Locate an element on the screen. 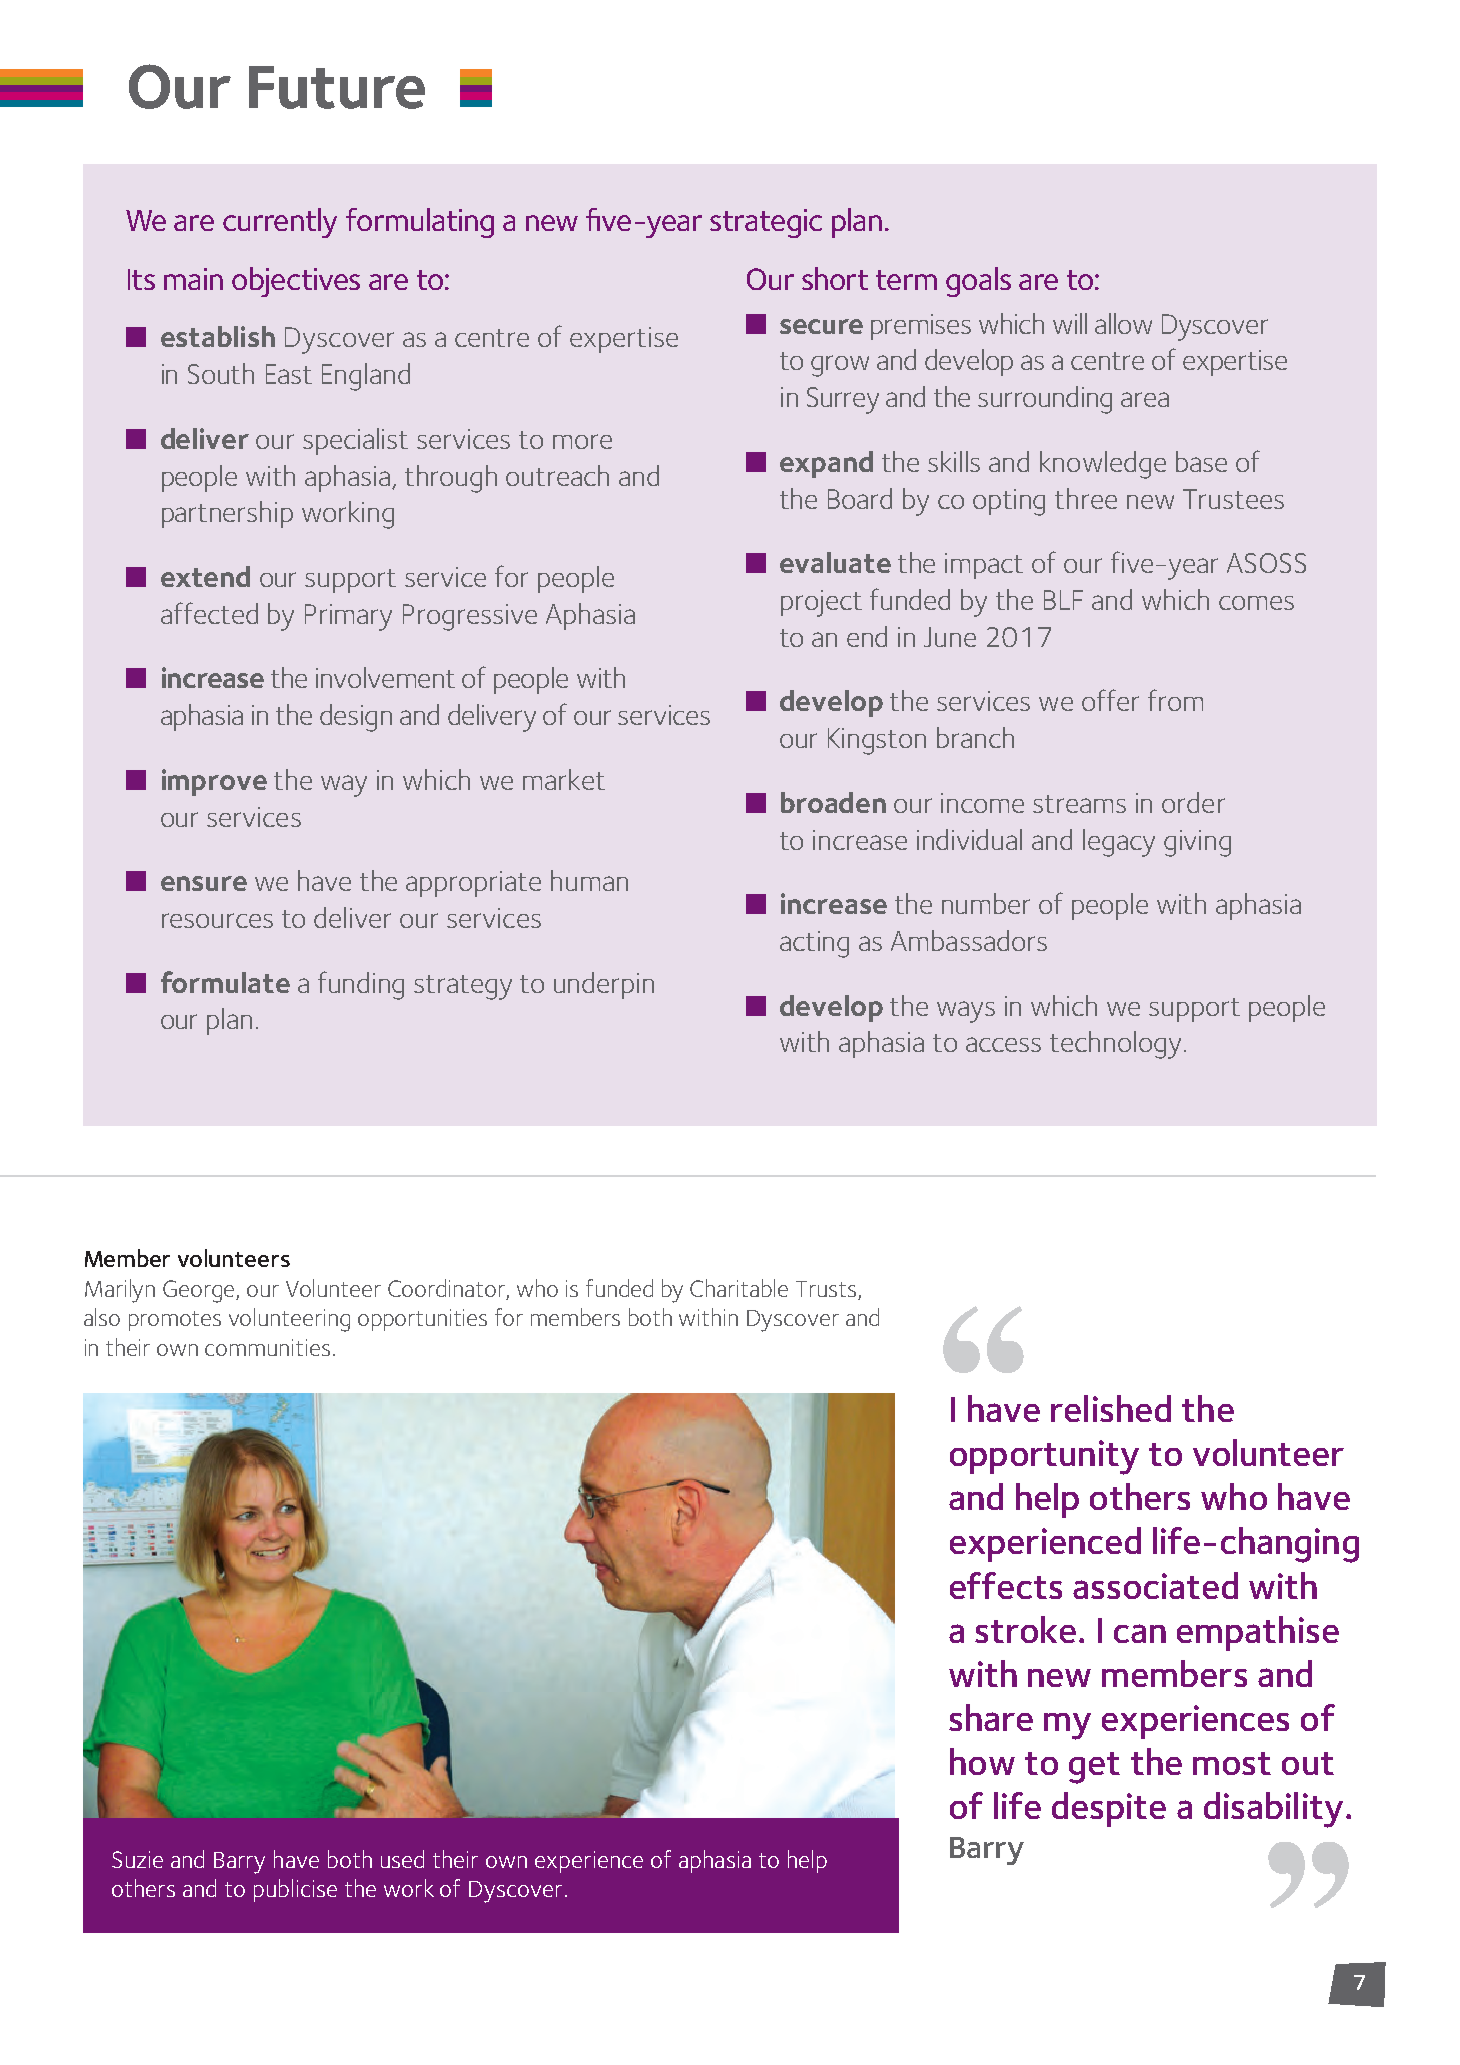  publicise is located at coordinates (295, 1890).
